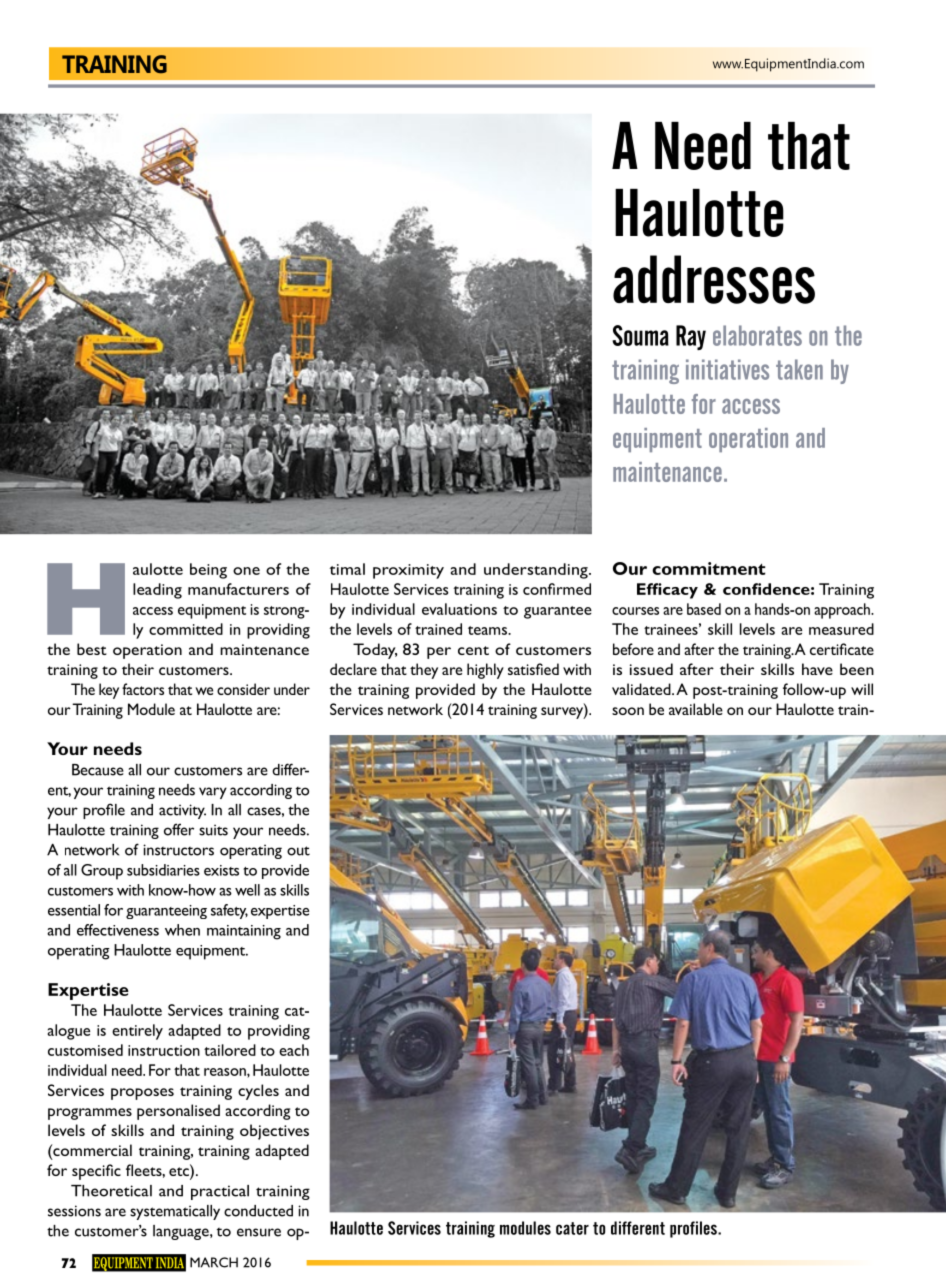 Image resolution: width=946 pixels, height=1288 pixels. I want to click on factors, so click(143, 689).
